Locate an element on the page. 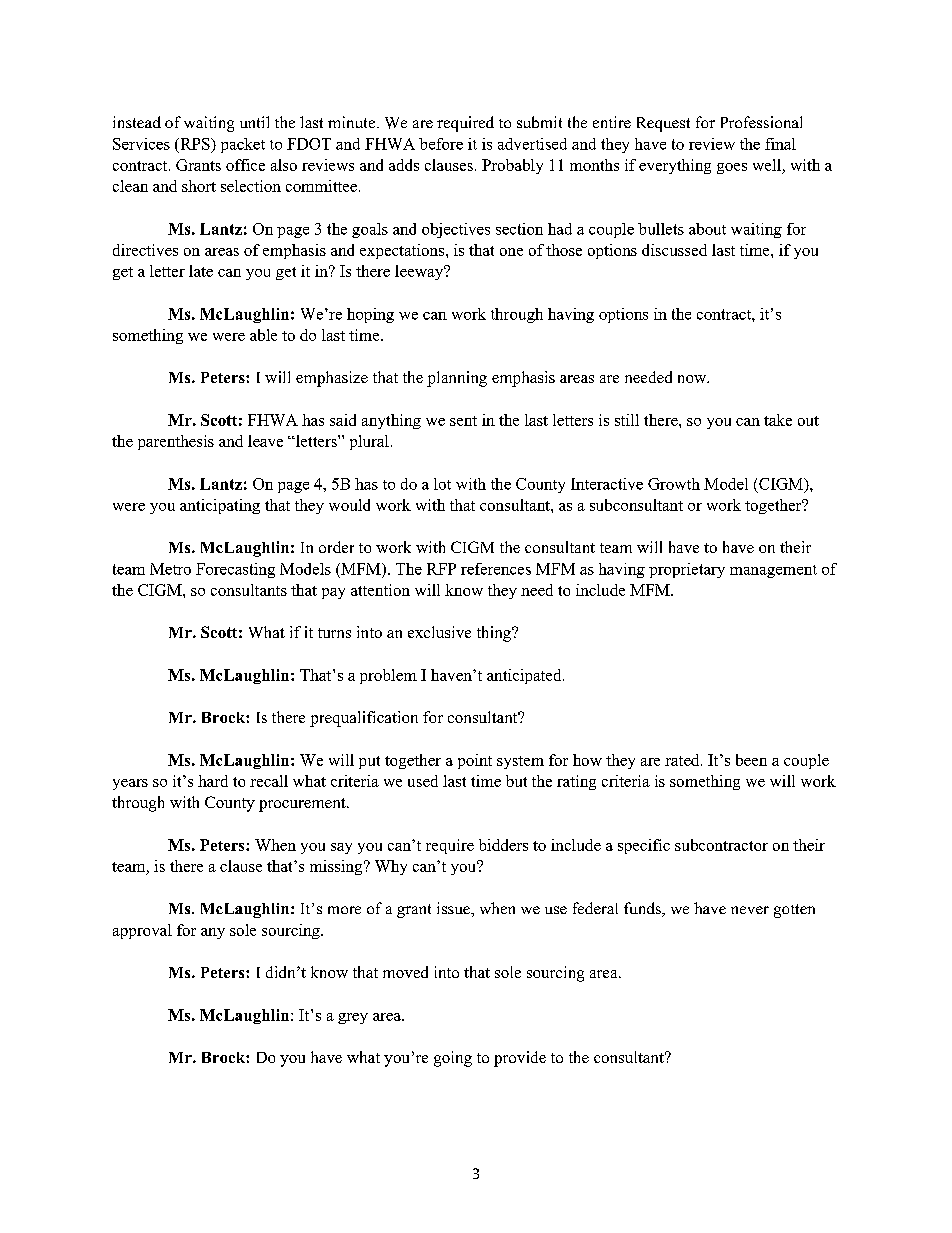 This page has width=952, height=1233. grey is located at coordinates (353, 1018).
